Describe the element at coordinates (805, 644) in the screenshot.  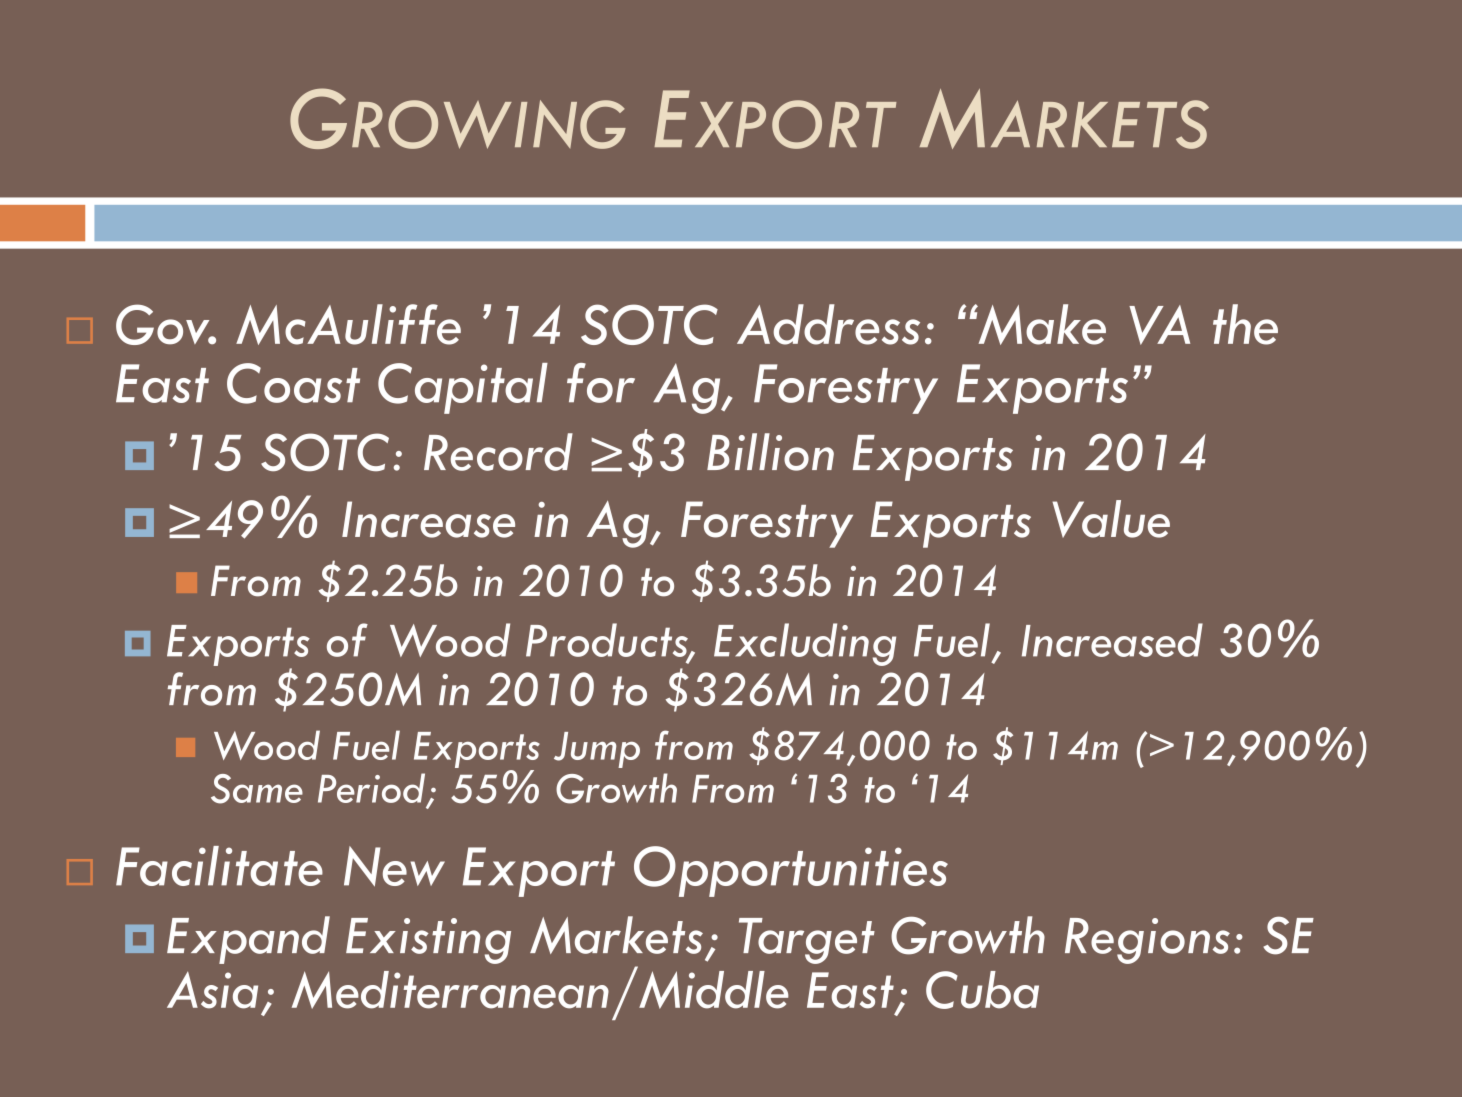
I see `Excluding` at that location.
